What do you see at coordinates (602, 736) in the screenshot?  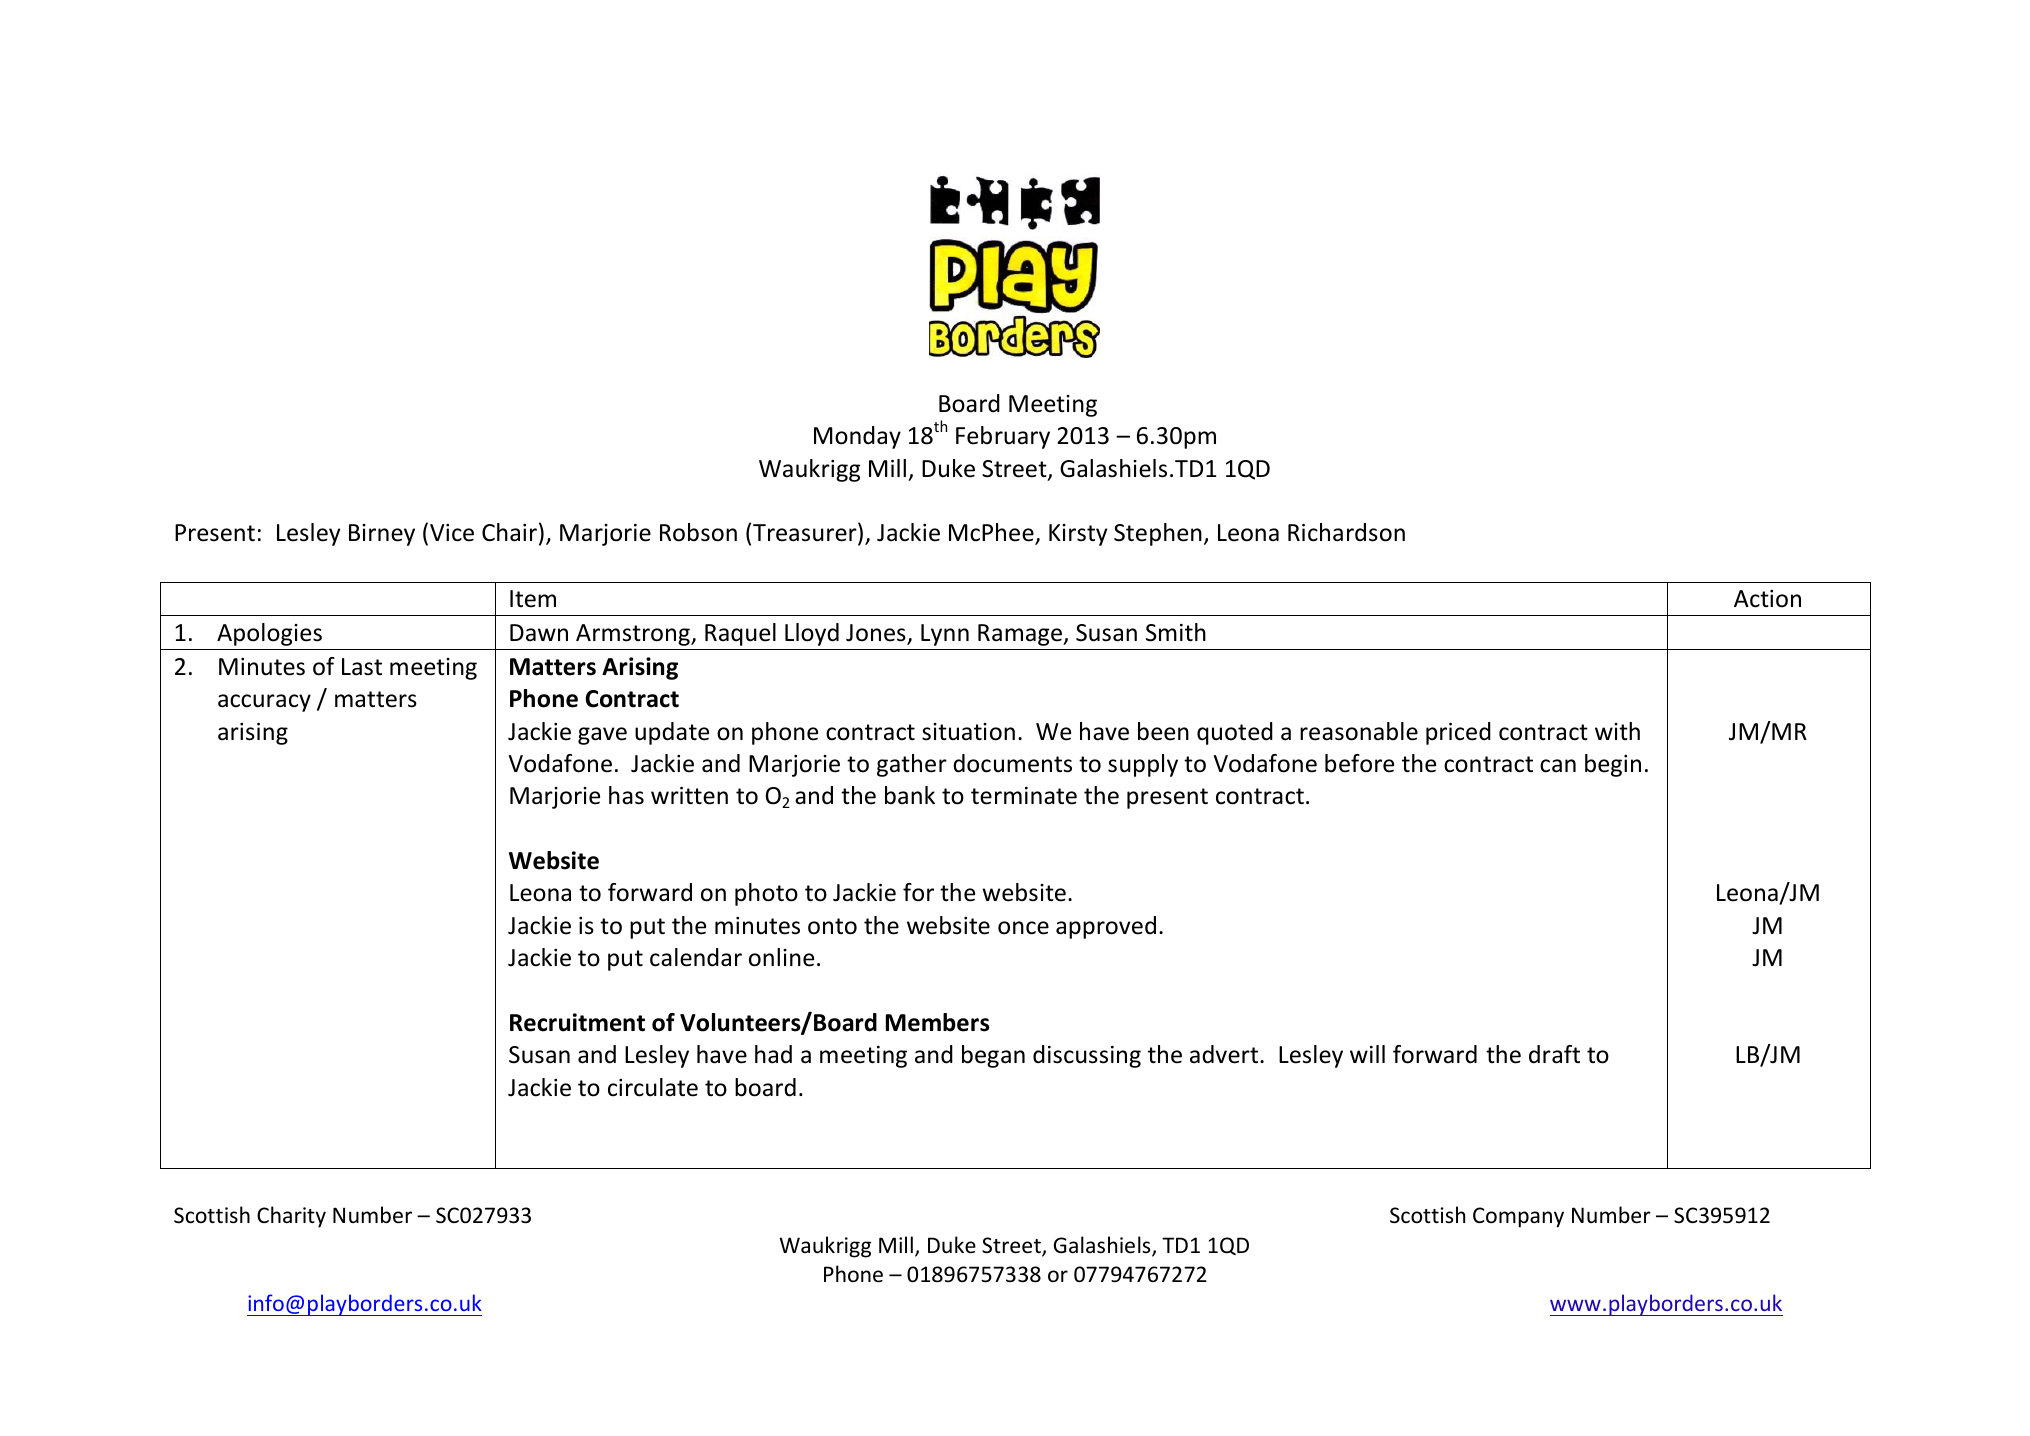 I see `gave` at bounding box center [602, 736].
